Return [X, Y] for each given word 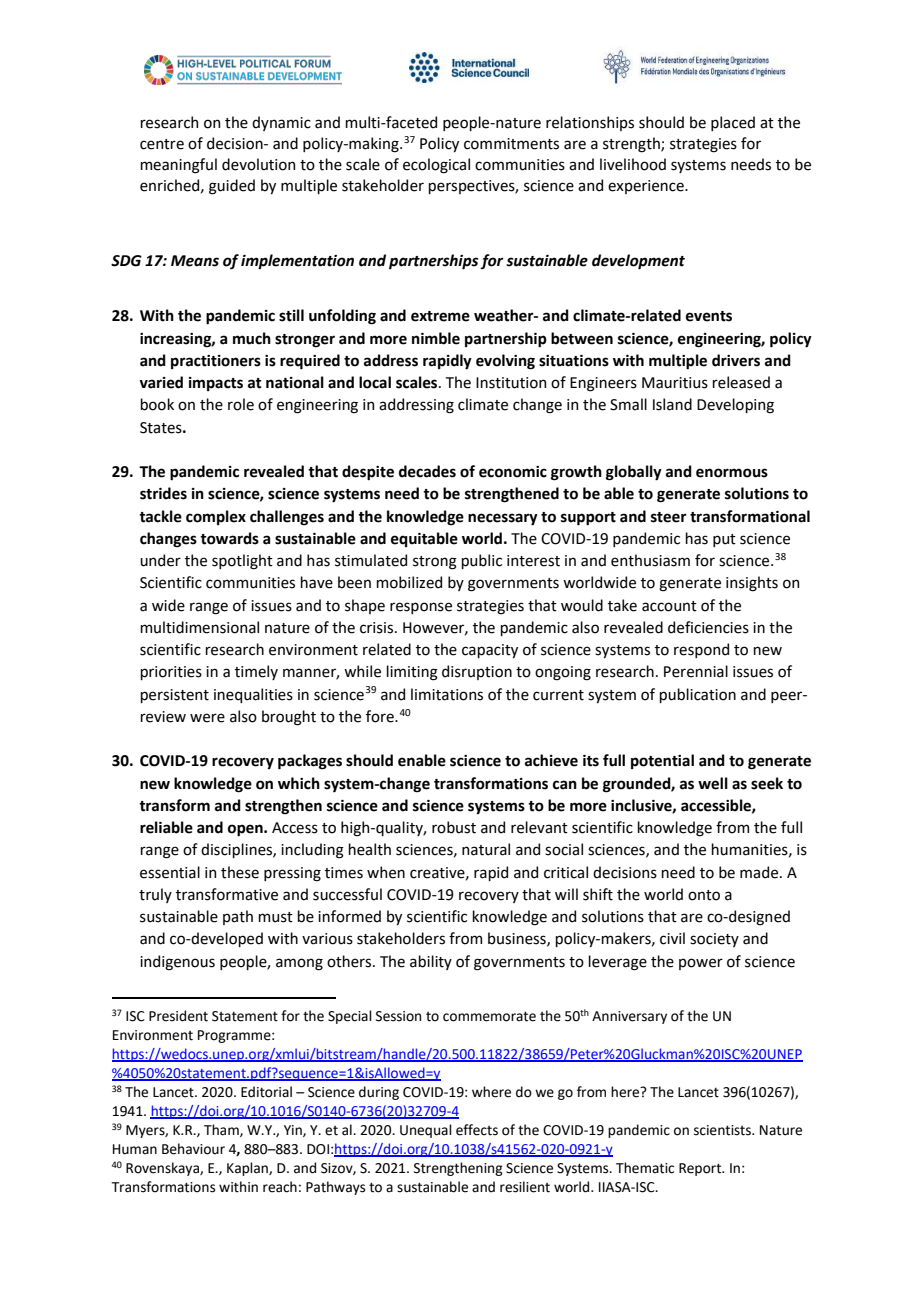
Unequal [426, 1131]
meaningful [178, 166]
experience [647, 187]
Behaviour [193, 1149]
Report [701, 1169]
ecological [436, 166]
